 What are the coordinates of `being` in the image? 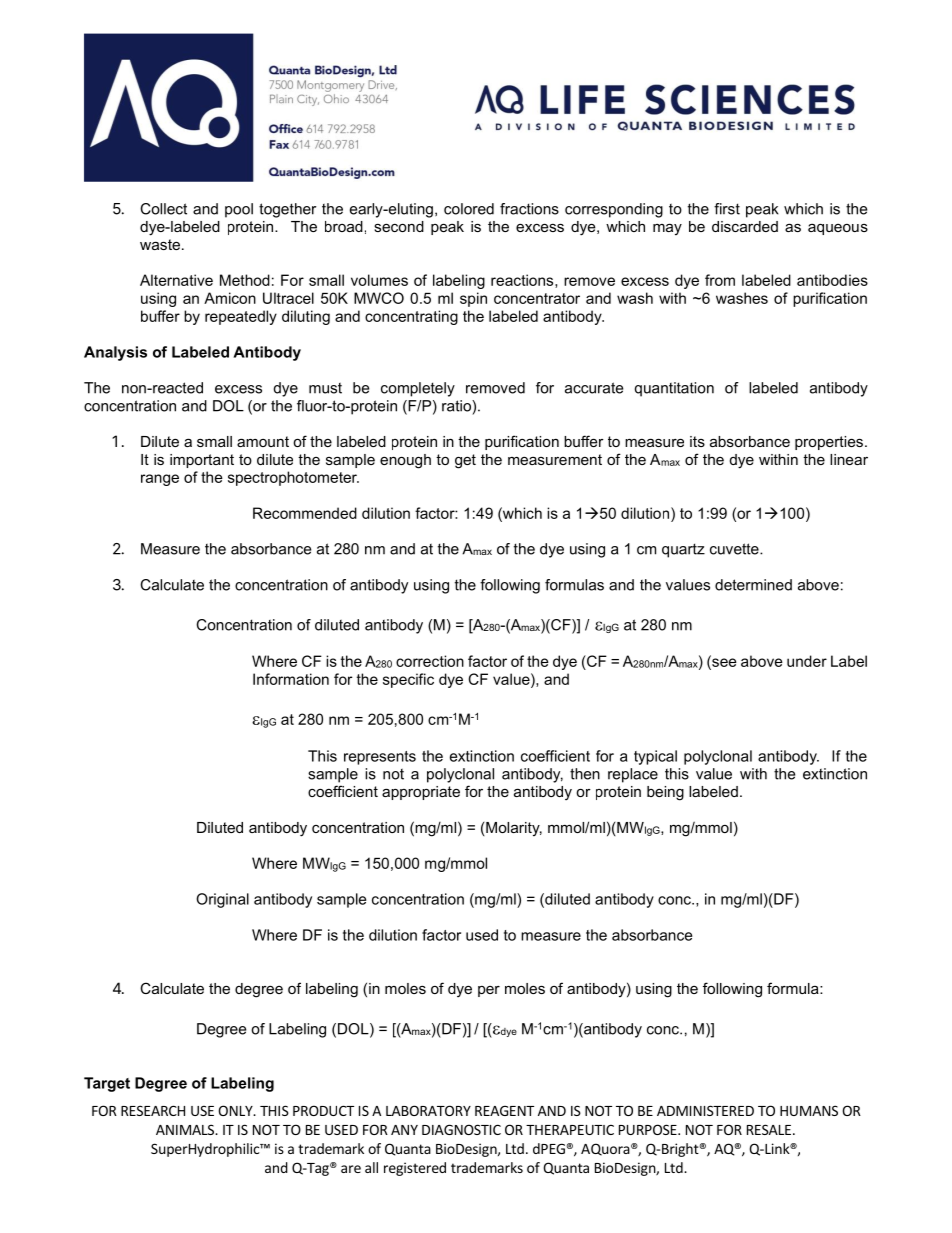 It's located at (665, 793).
